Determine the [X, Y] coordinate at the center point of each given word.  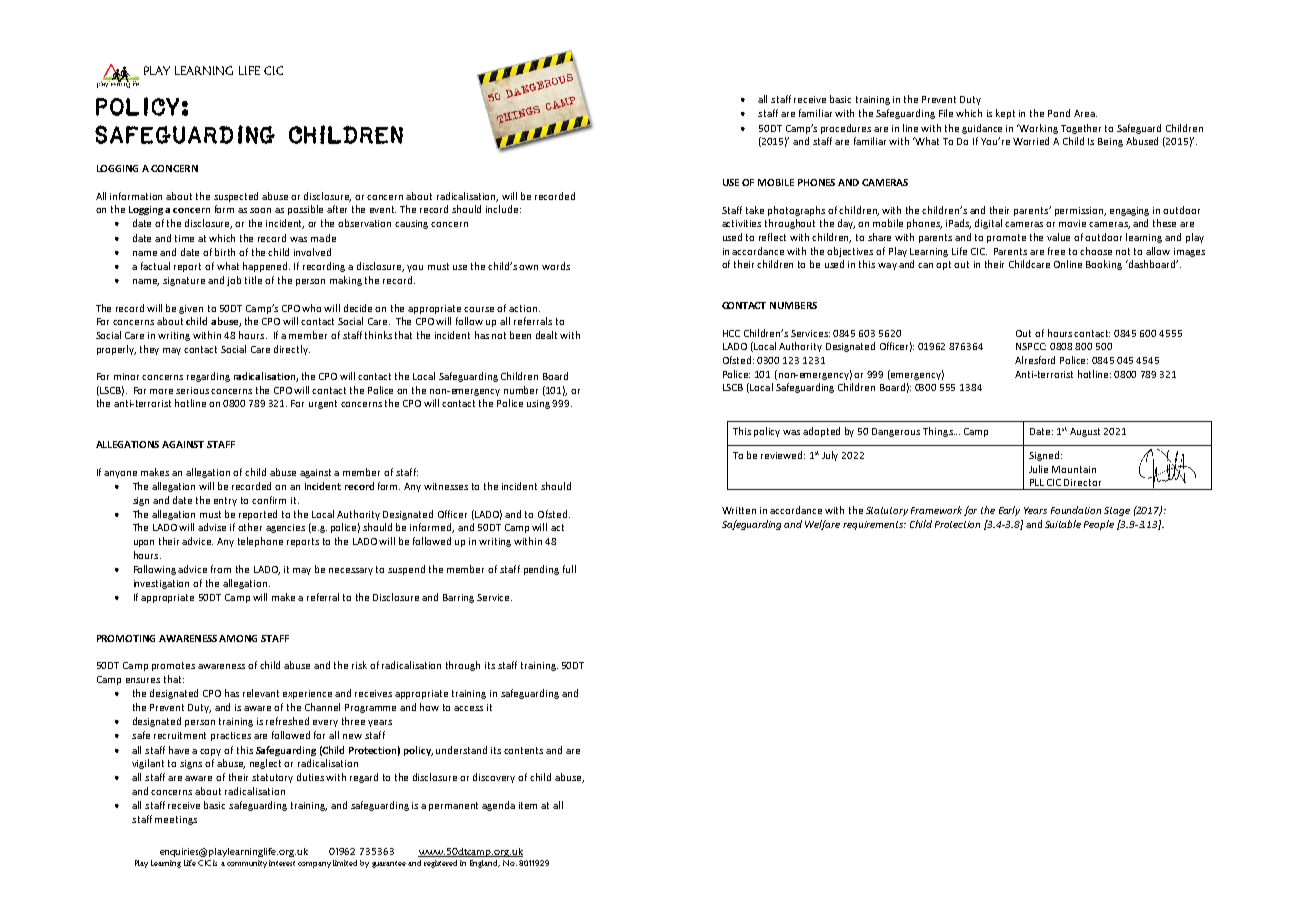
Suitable [1063, 524]
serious [192, 390]
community [247, 864]
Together [1081, 129]
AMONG [238, 638]
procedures [846, 129]
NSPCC [1031, 346]
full [569, 569]
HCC [731, 333]
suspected [236, 197]
